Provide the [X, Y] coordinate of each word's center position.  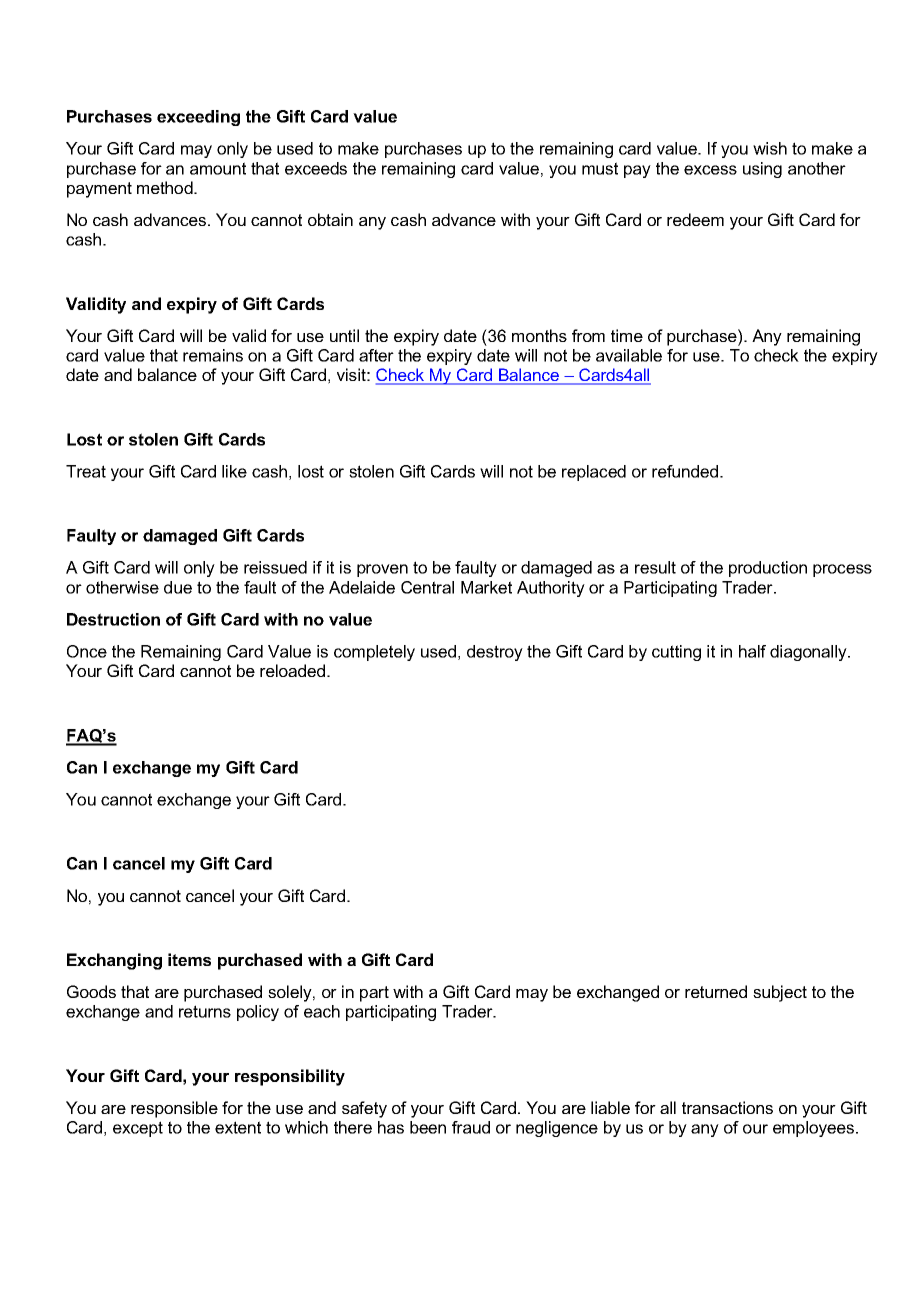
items [189, 959]
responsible [174, 1109]
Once [87, 651]
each [322, 1011]
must [600, 168]
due [178, 587]
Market [486, 587]
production [768, 569]
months [539, 335]
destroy [495, 653]
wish [770, 148]
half [752, 651]
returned [716, 991]
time [627, 335]
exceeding [198, 118]
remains [213, 355]
